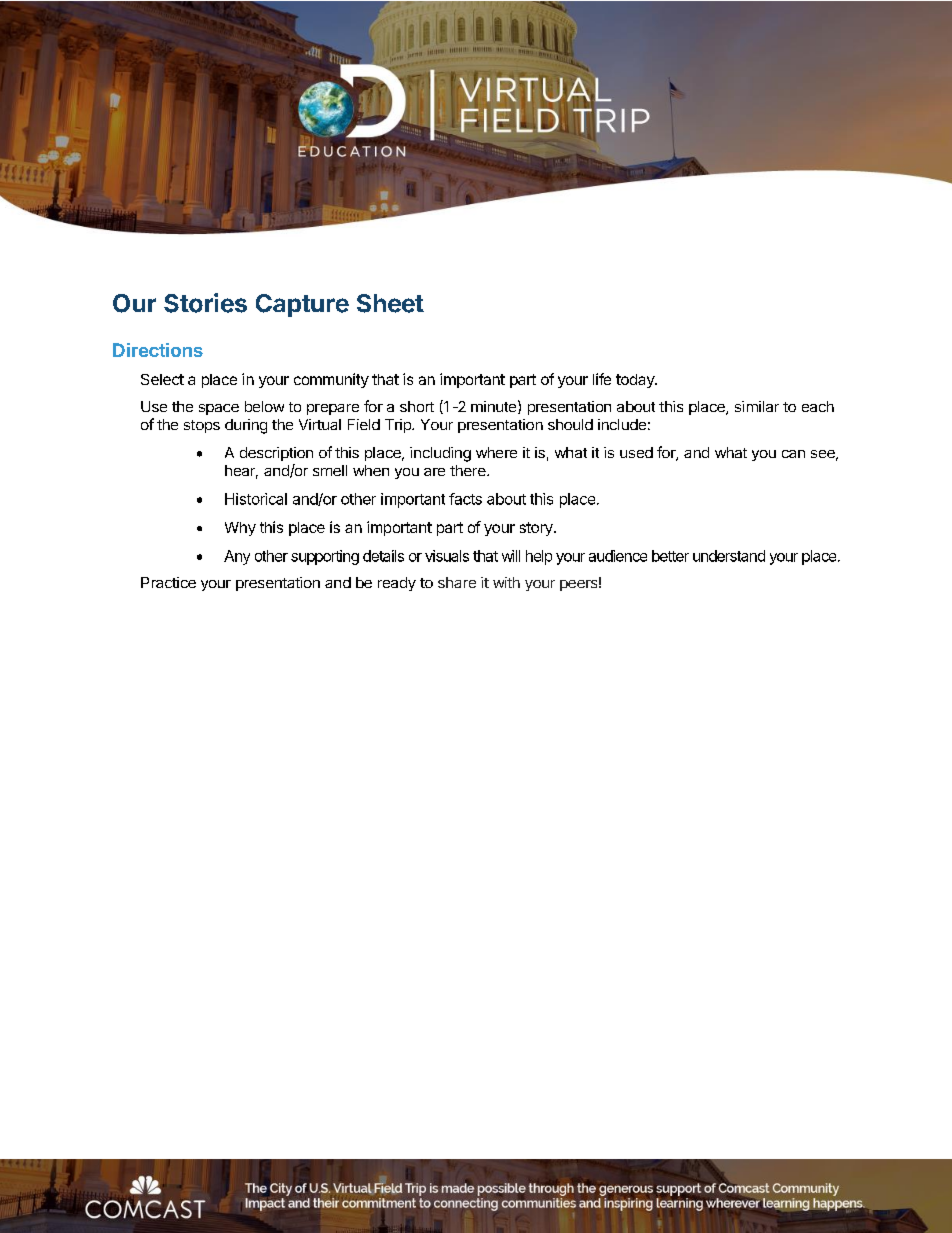  What do you see at coordinates (757, 406) in the page?
I see `similar` at bounding box center [757, 406].
